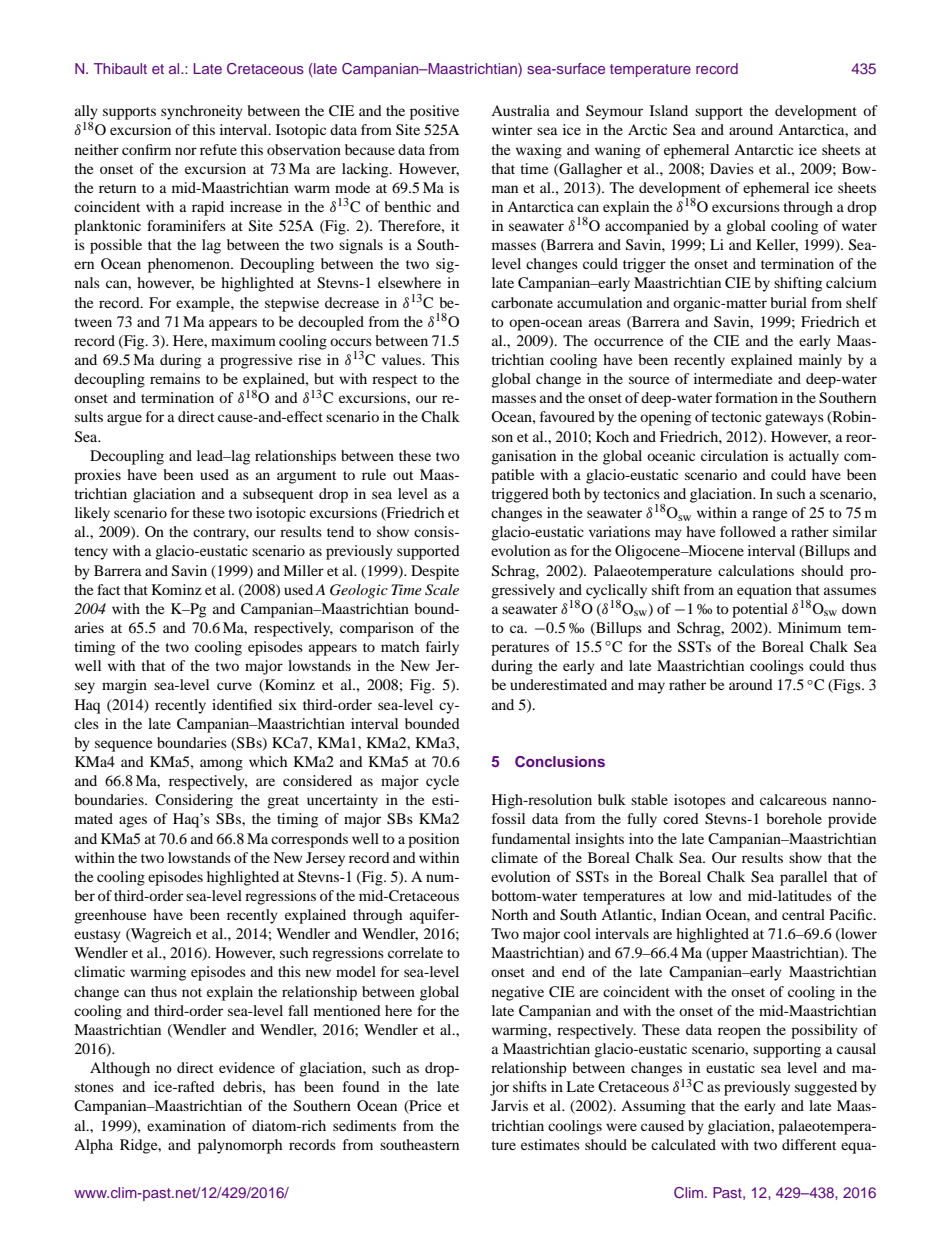  I want to click on refute, so click(218, 149).
